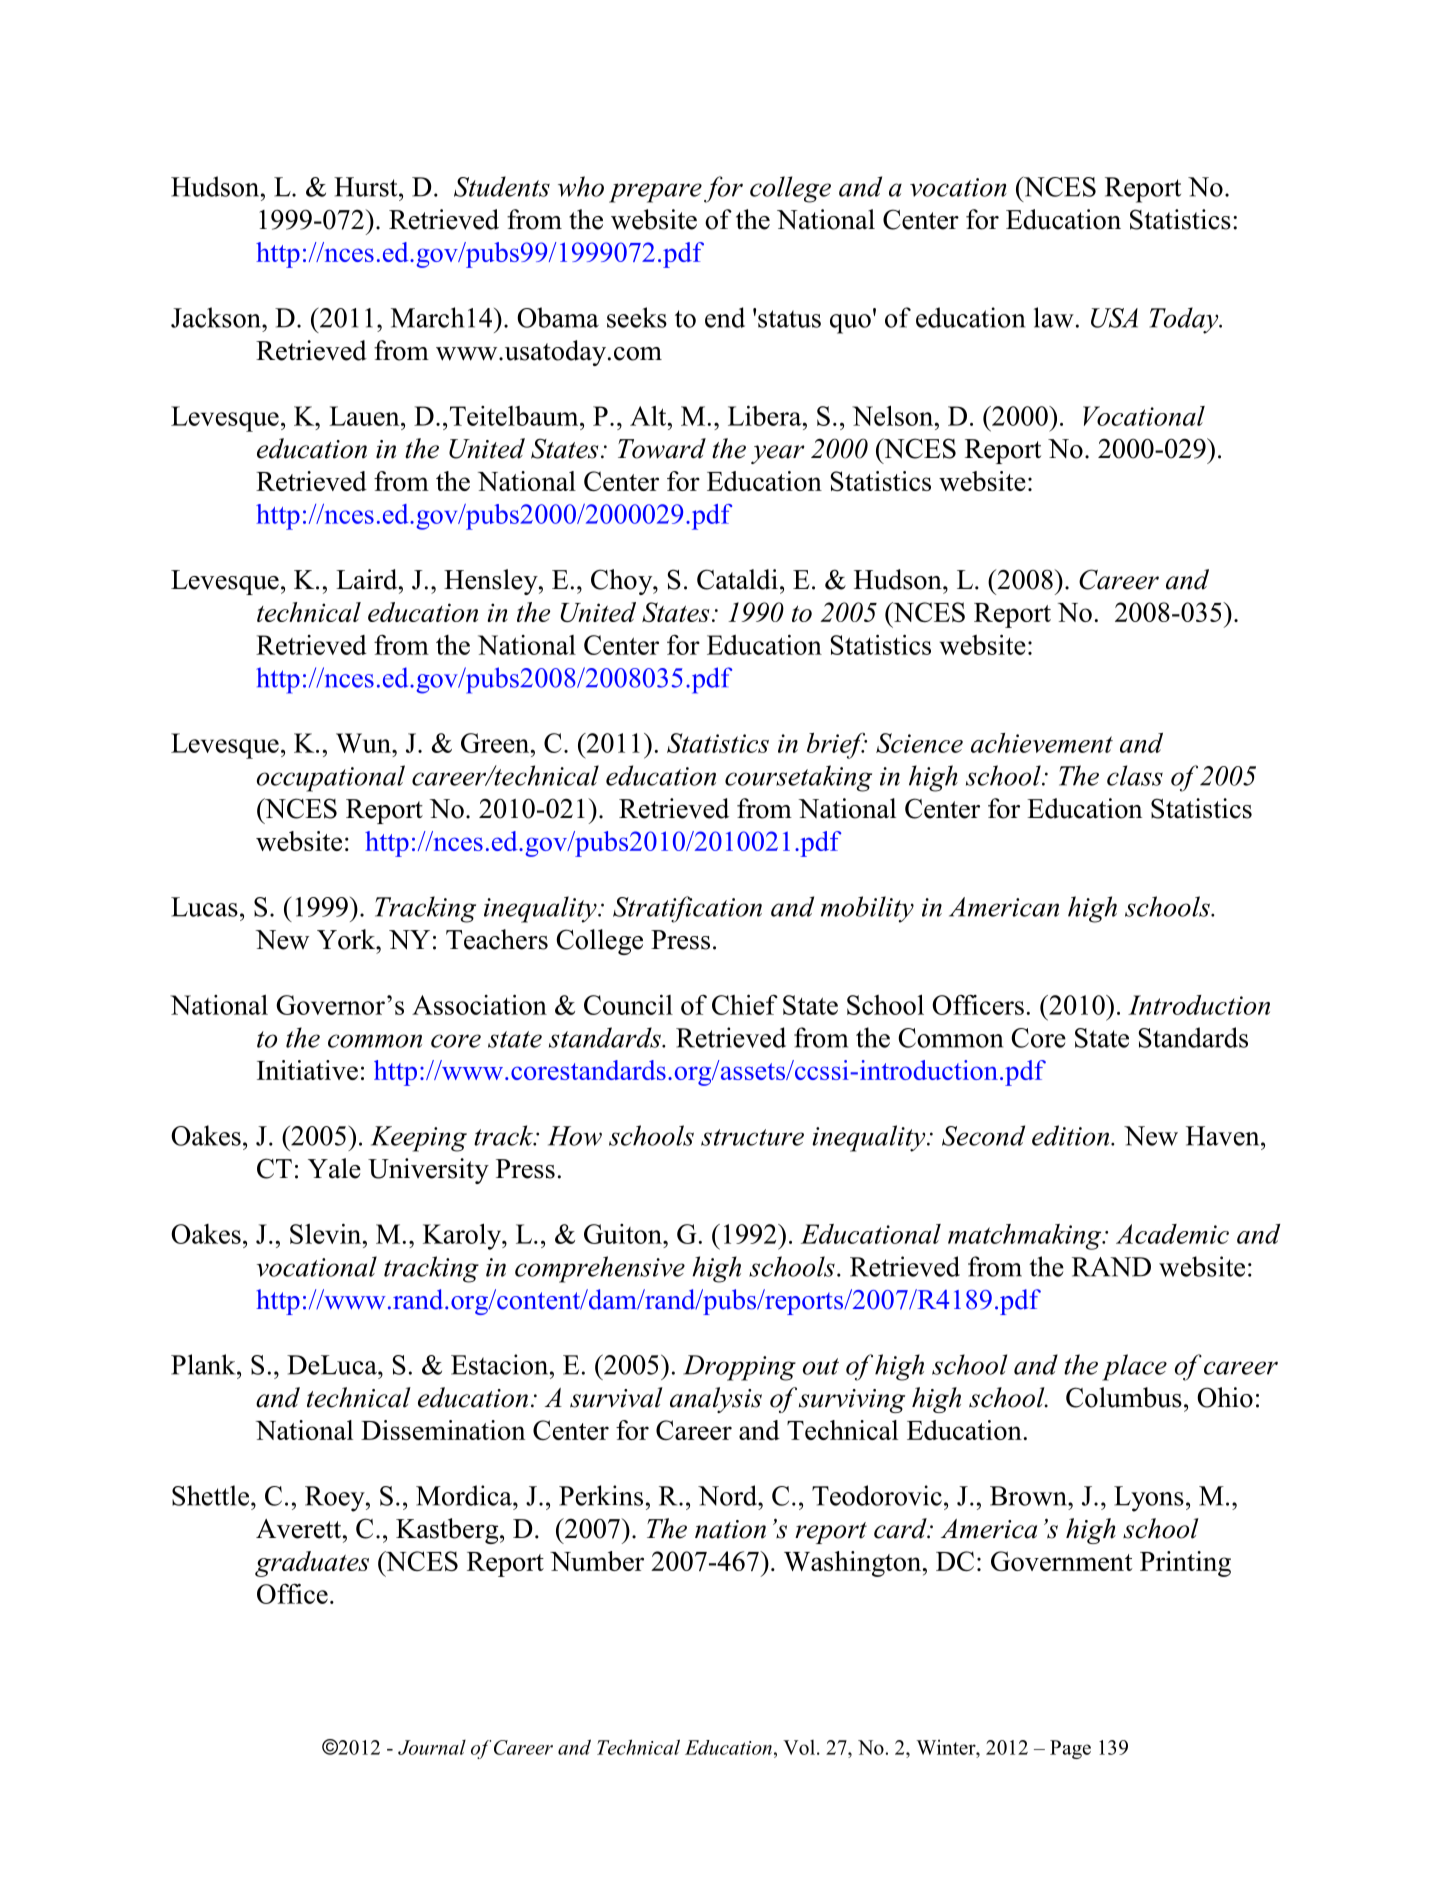 The width and height of the screenshot is (1451, 1878). Describe the element at coordinates (1054, 317) in the screenshot. I see `law` at that location.
